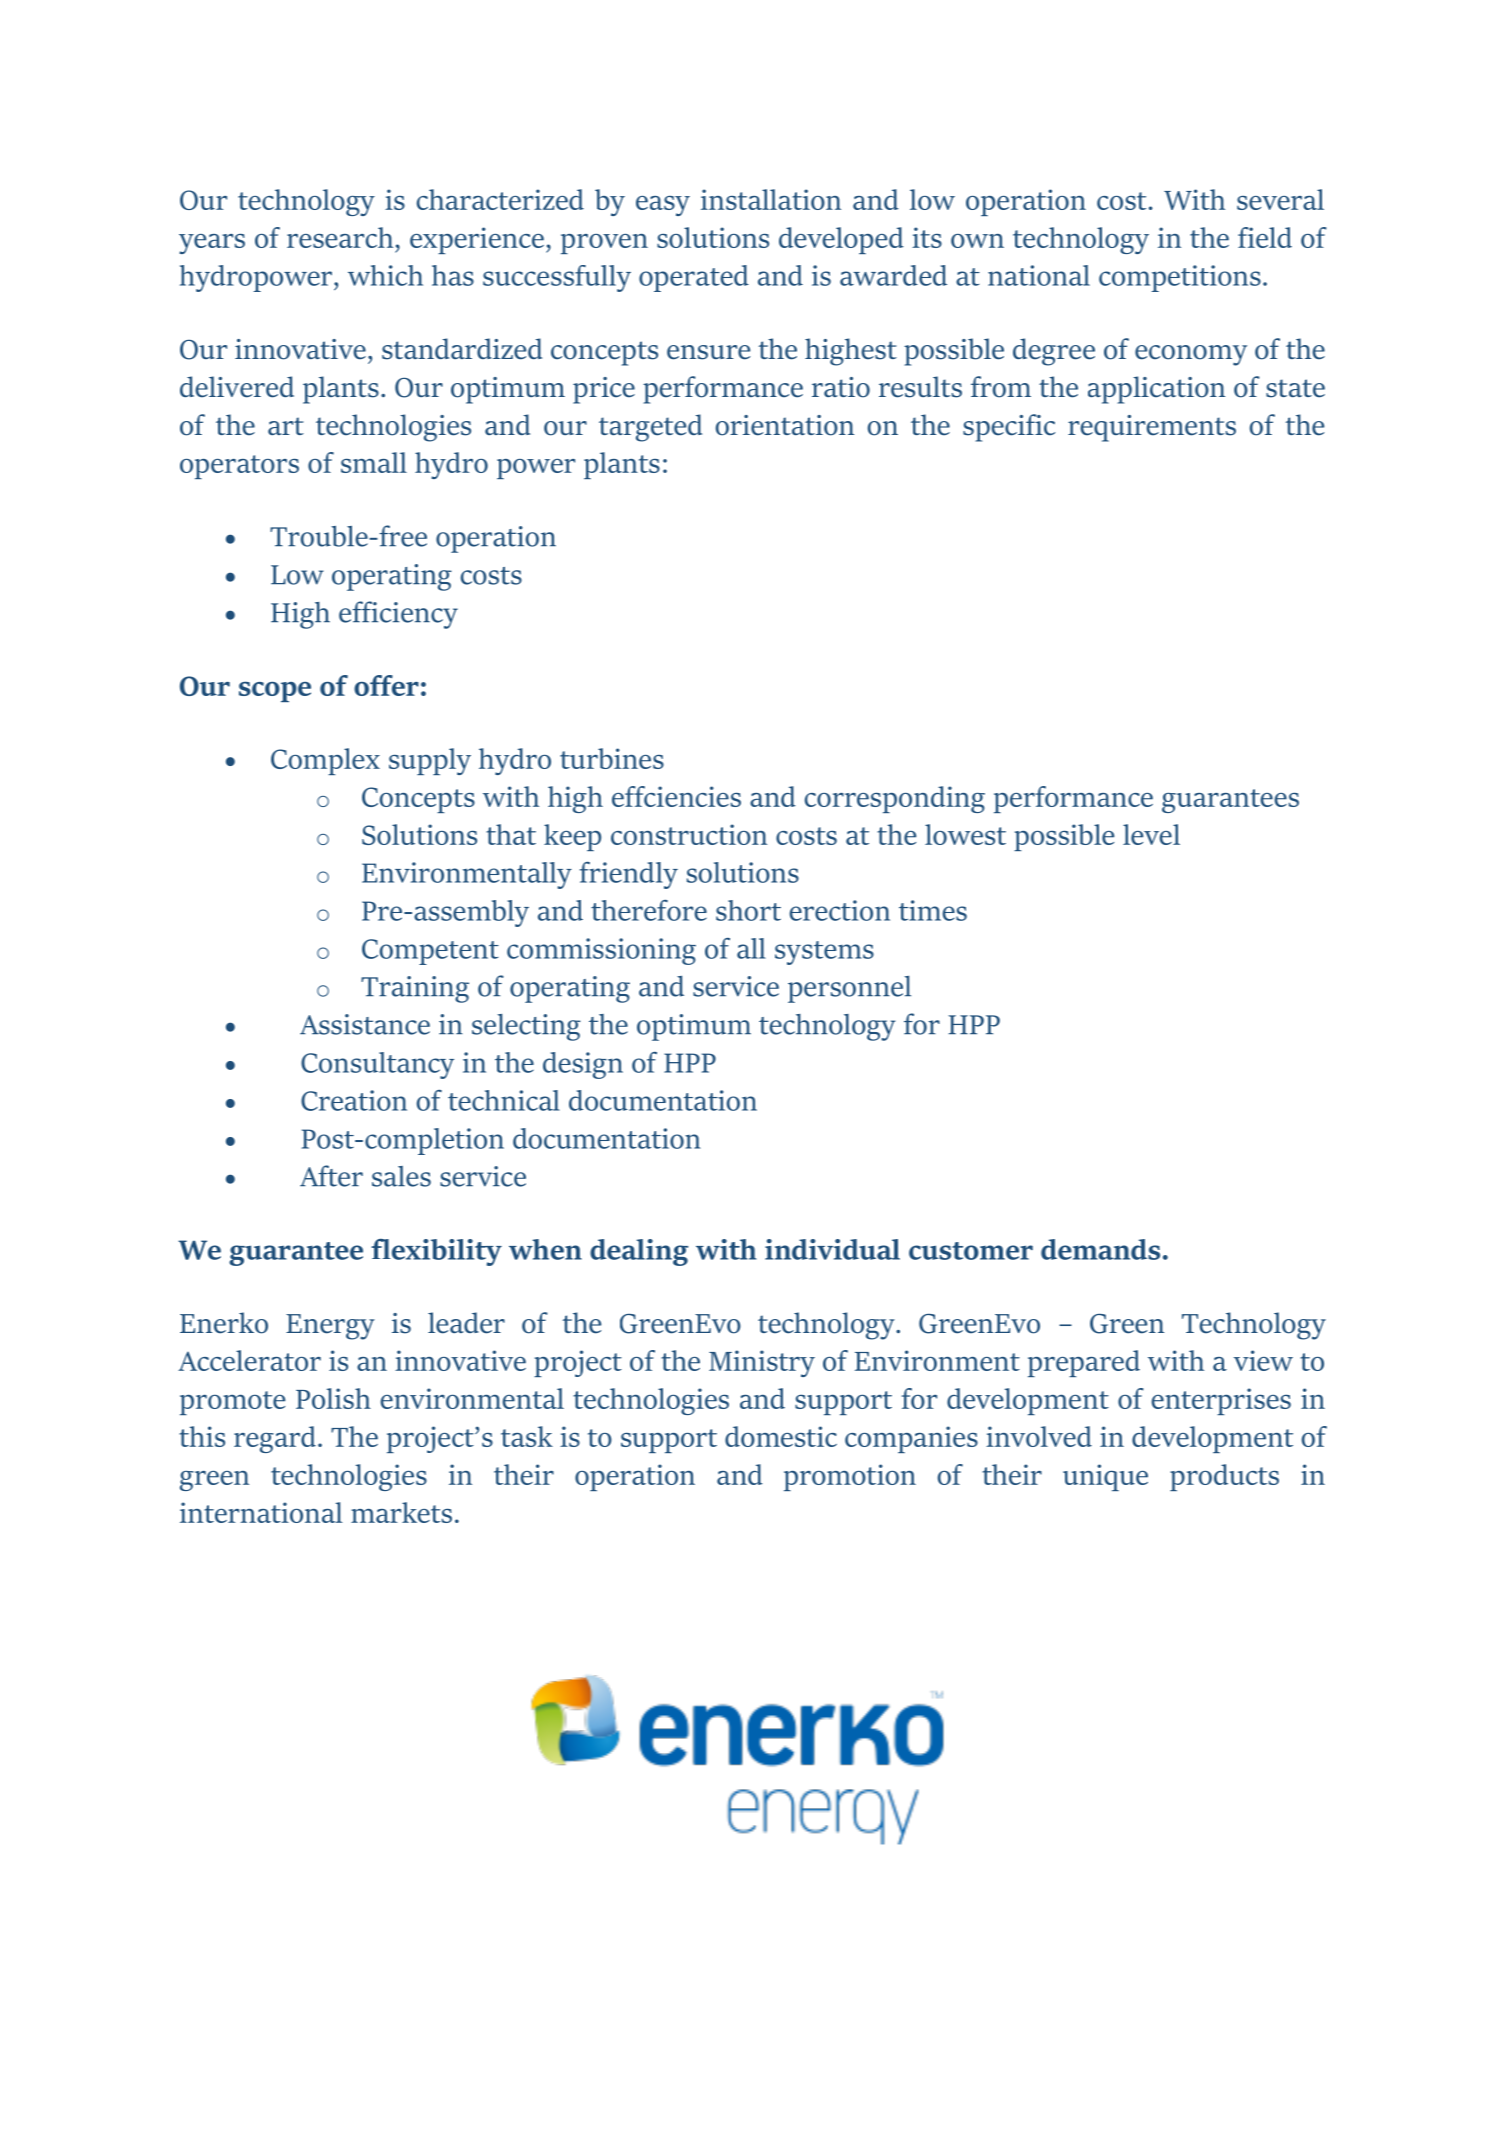  What do you see at coordinates (340, 237) in the image?
I see `research` at bounding box center [340, 237].
